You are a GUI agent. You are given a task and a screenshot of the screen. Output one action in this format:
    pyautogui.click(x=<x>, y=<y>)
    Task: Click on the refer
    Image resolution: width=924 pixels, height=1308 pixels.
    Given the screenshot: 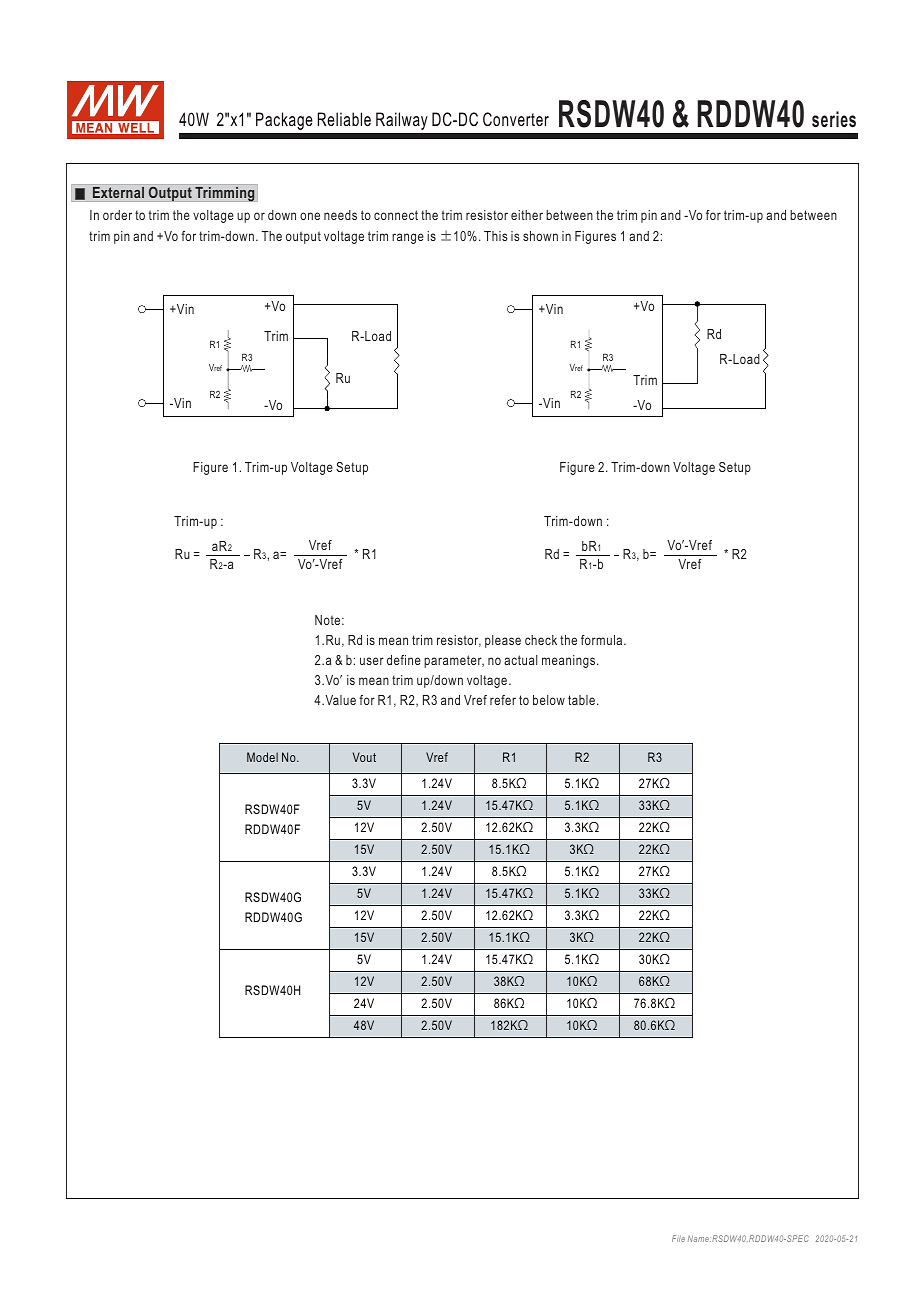 What is the action you would take?
    pyautogui.click(x=503, y=700)
